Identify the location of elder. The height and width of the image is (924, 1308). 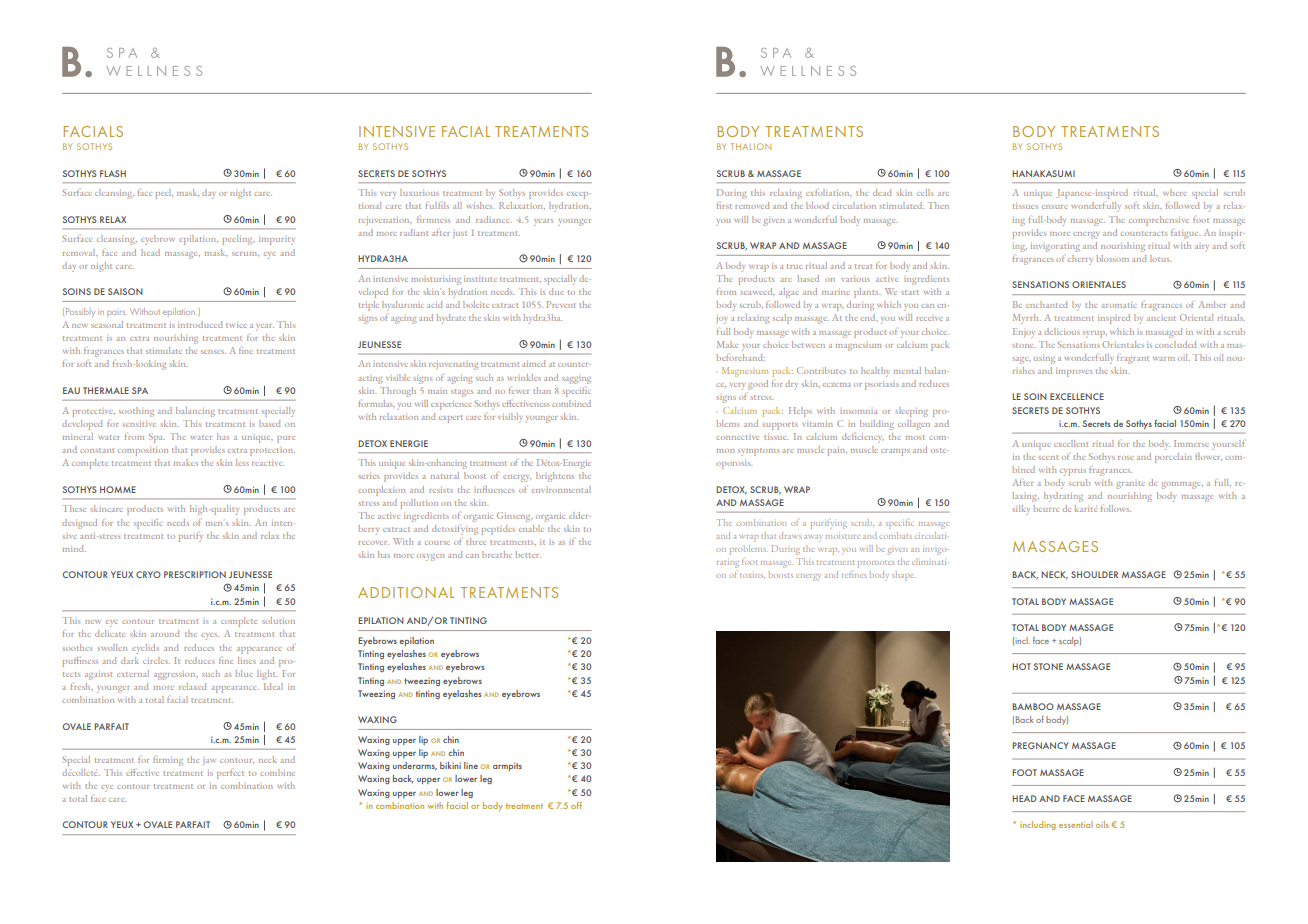
(580, 515).
